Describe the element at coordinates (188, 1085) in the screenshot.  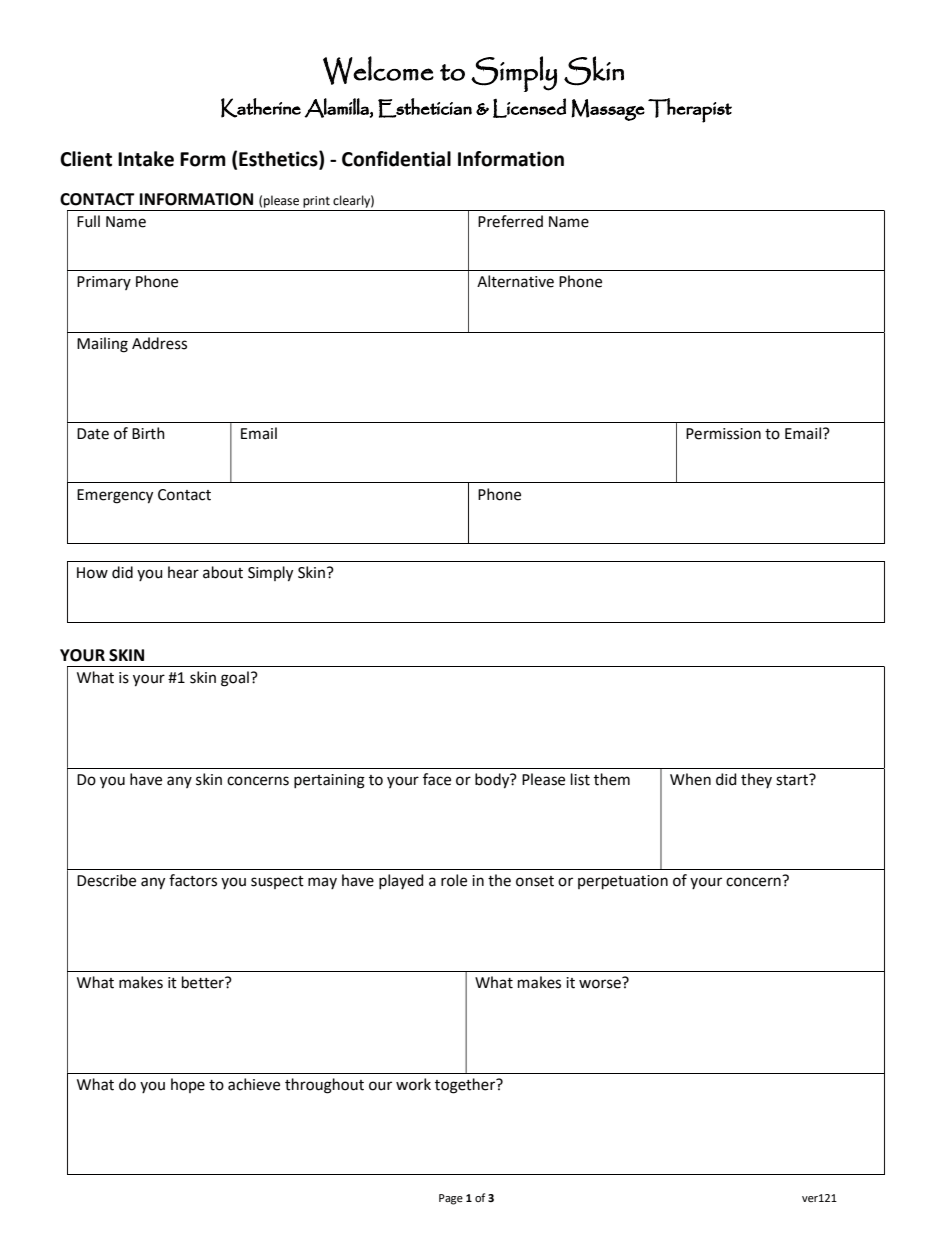
I see `hope` at that location.
